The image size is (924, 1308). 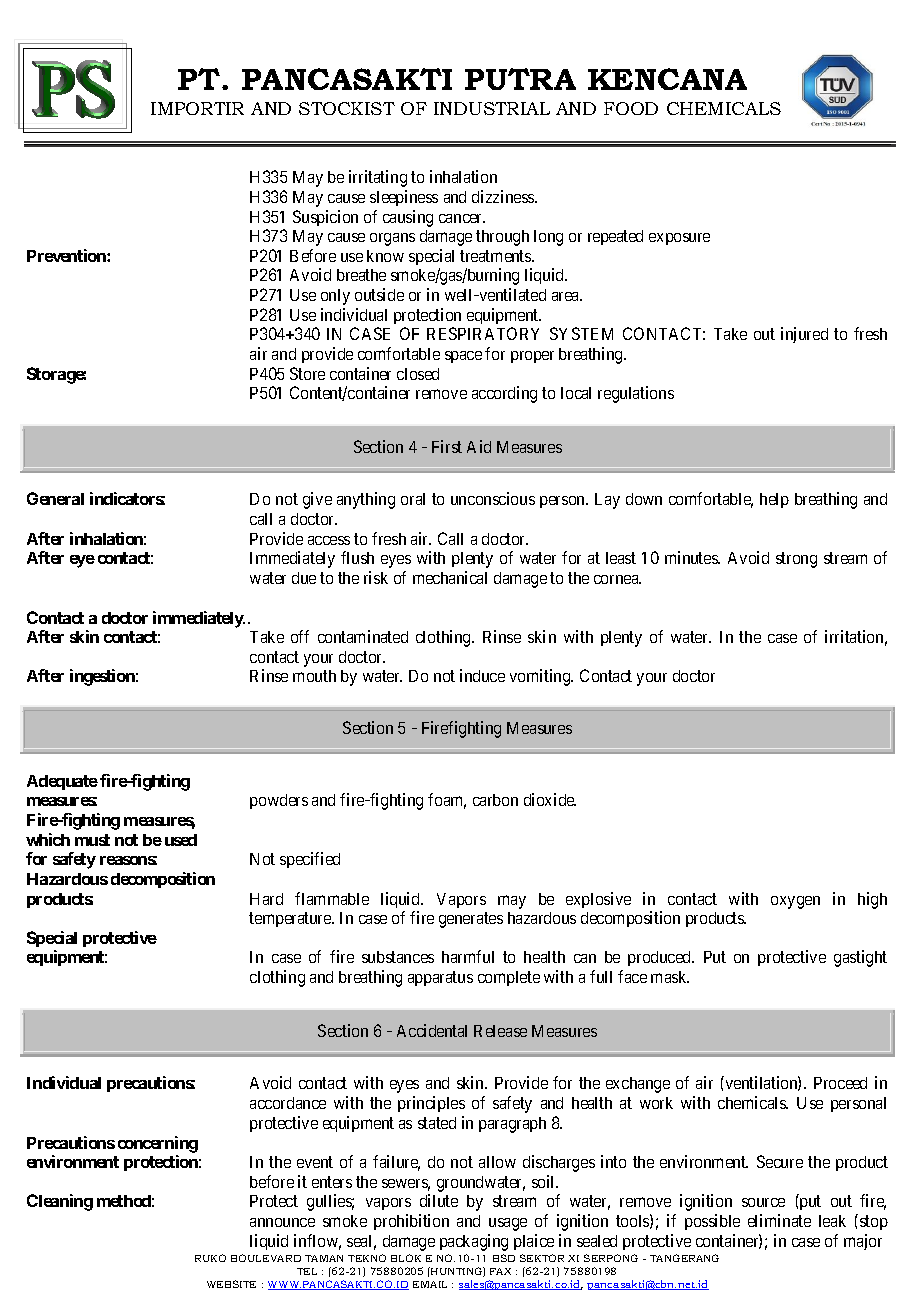 I want to click on INDUSTRIAL, so click(x=492, y=108).
